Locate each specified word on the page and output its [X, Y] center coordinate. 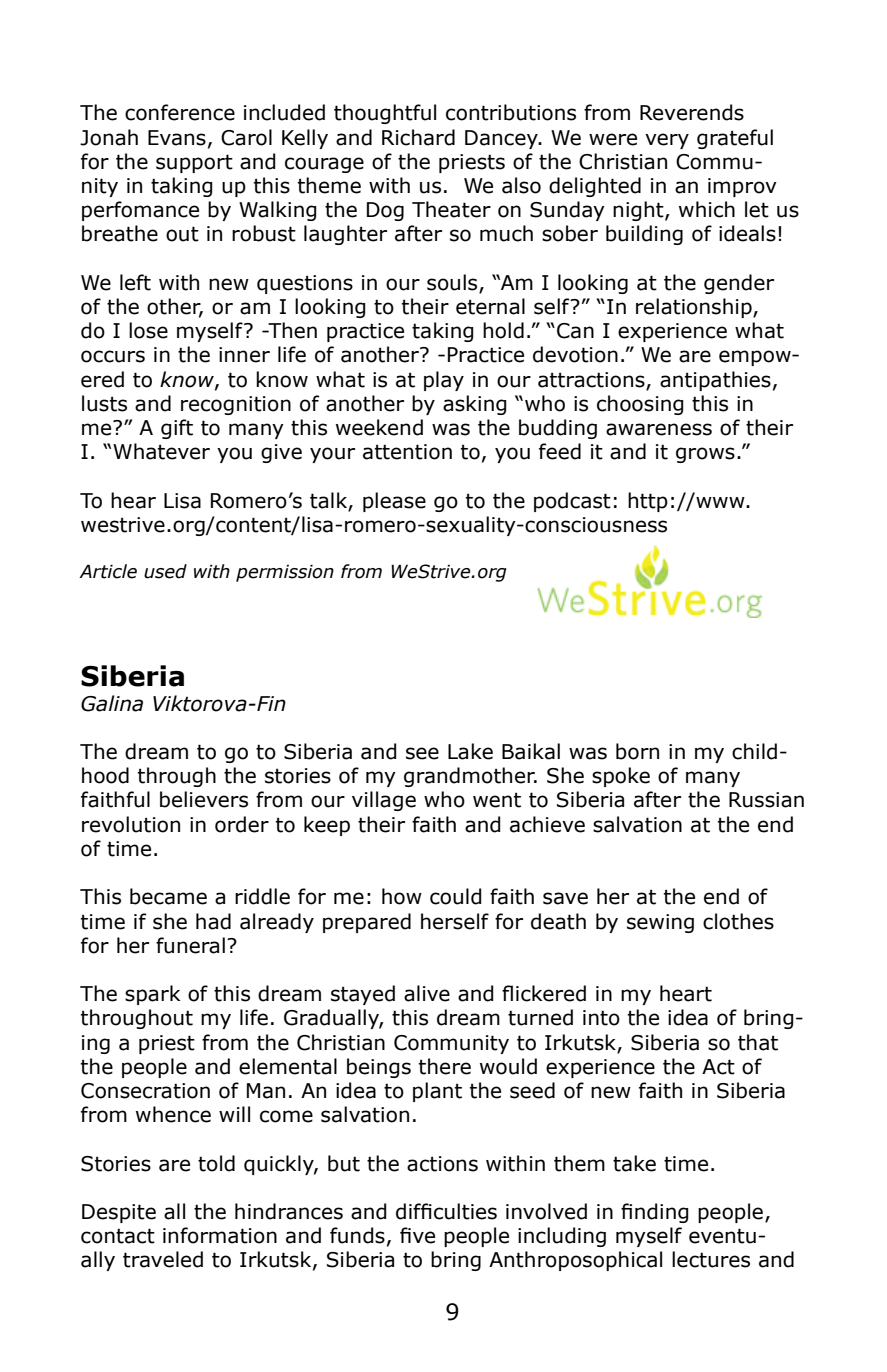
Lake [470, 751]
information [220, 1235]
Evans [177, 138]
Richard [418, 137]
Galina [112, 703]
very [667, 141]
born [637, 751]
